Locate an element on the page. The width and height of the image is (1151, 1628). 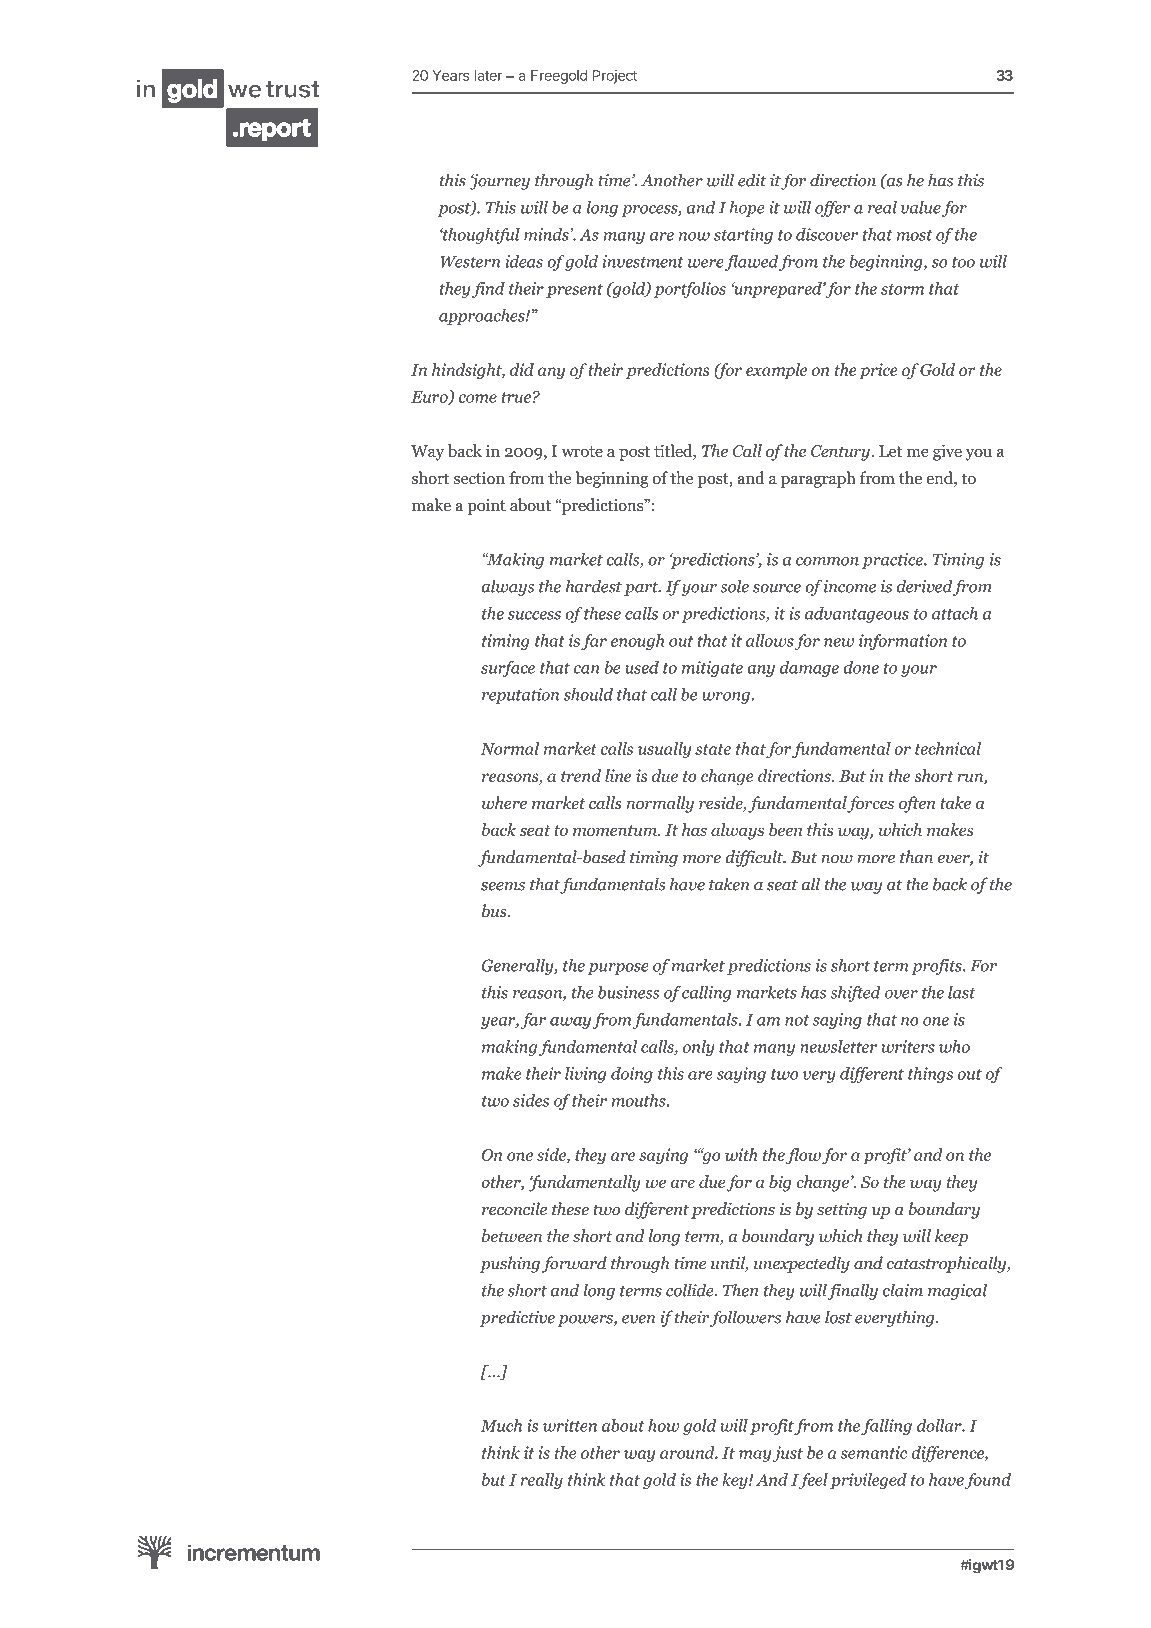
derived is located at coordinates (924, 586).
